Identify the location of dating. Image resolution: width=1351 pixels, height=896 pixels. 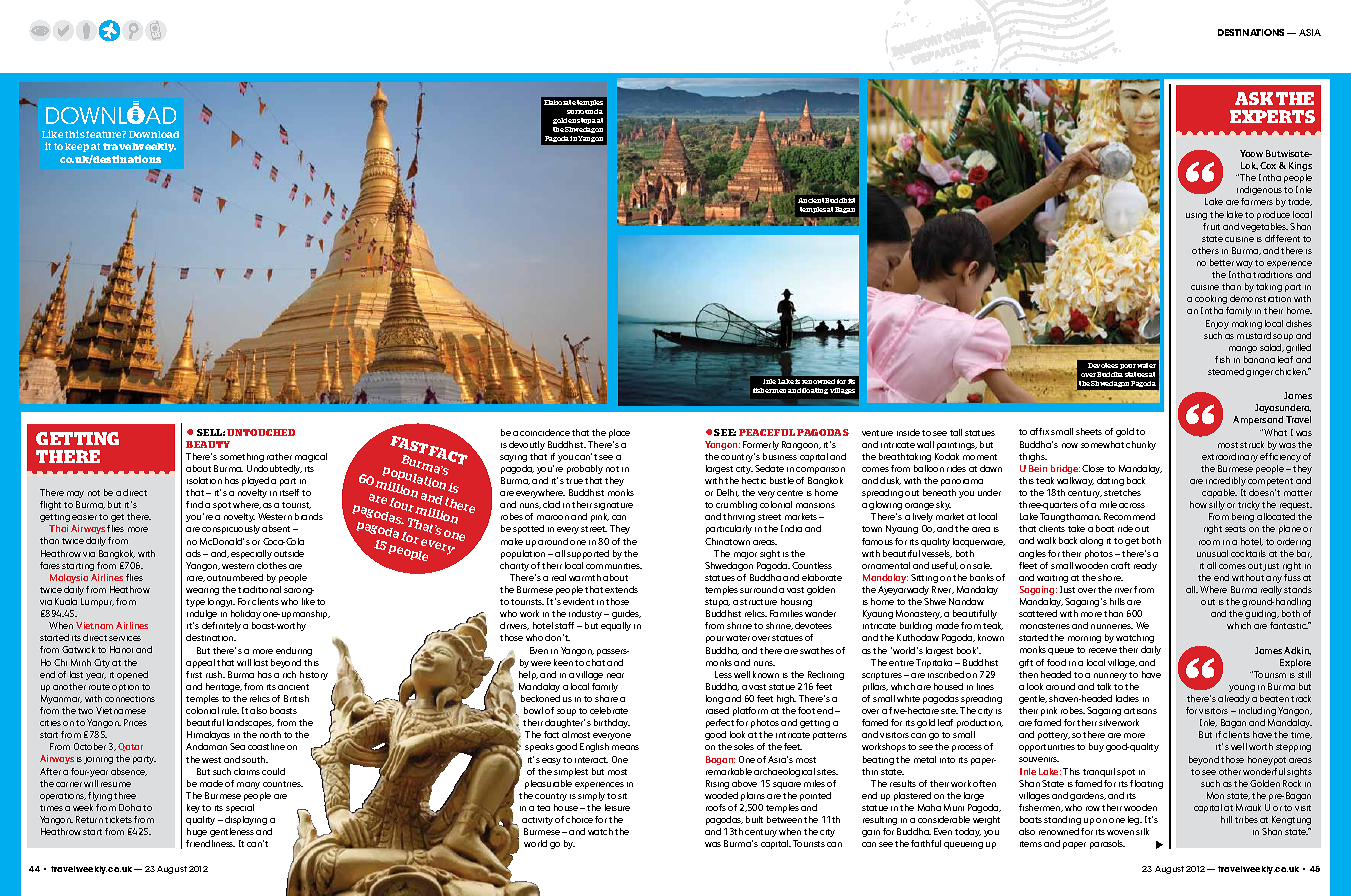
(1110, 481).
